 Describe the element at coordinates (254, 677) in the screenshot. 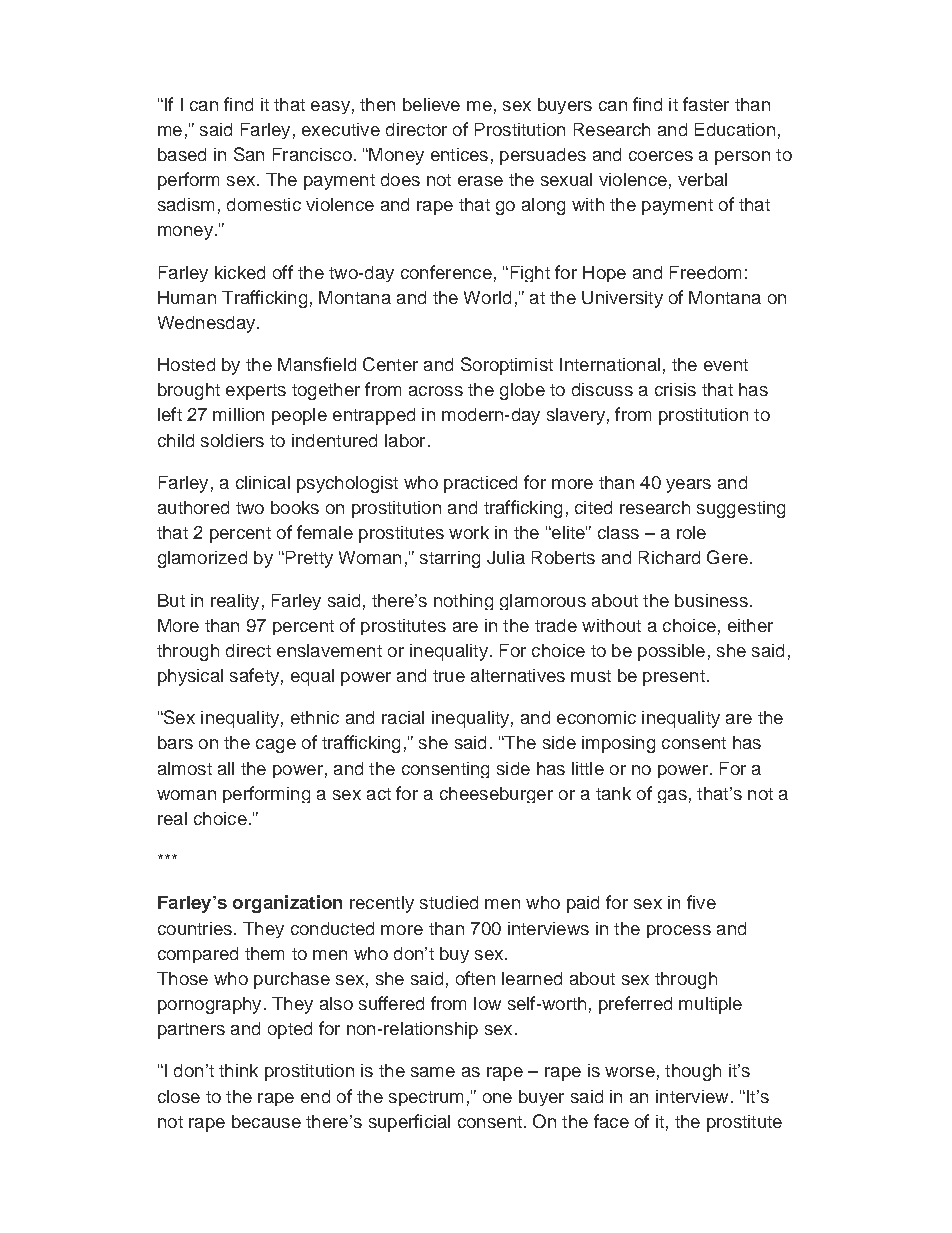

I see `safety` at that location.
